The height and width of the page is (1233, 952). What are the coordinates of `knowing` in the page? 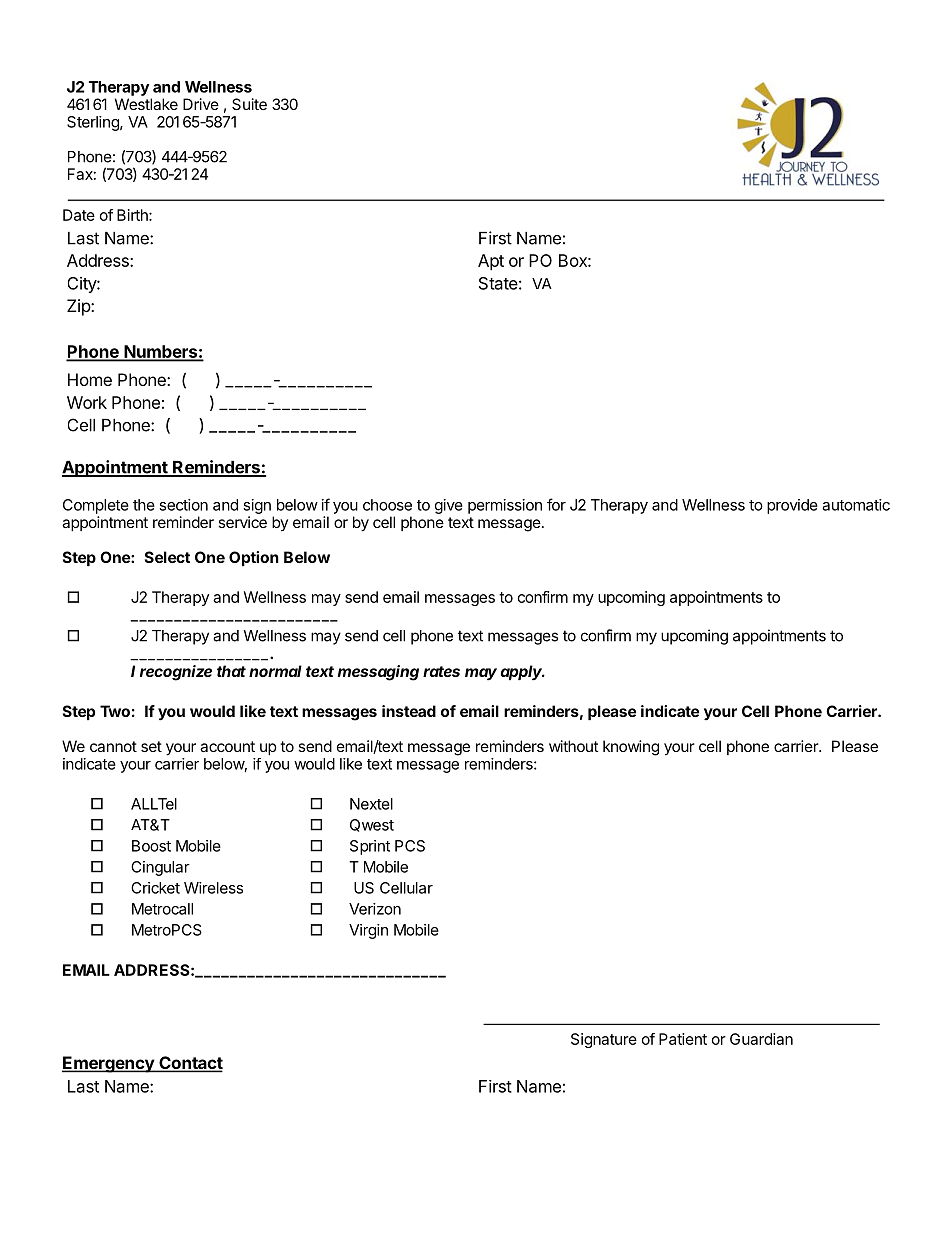 It's located at (631, 748).
